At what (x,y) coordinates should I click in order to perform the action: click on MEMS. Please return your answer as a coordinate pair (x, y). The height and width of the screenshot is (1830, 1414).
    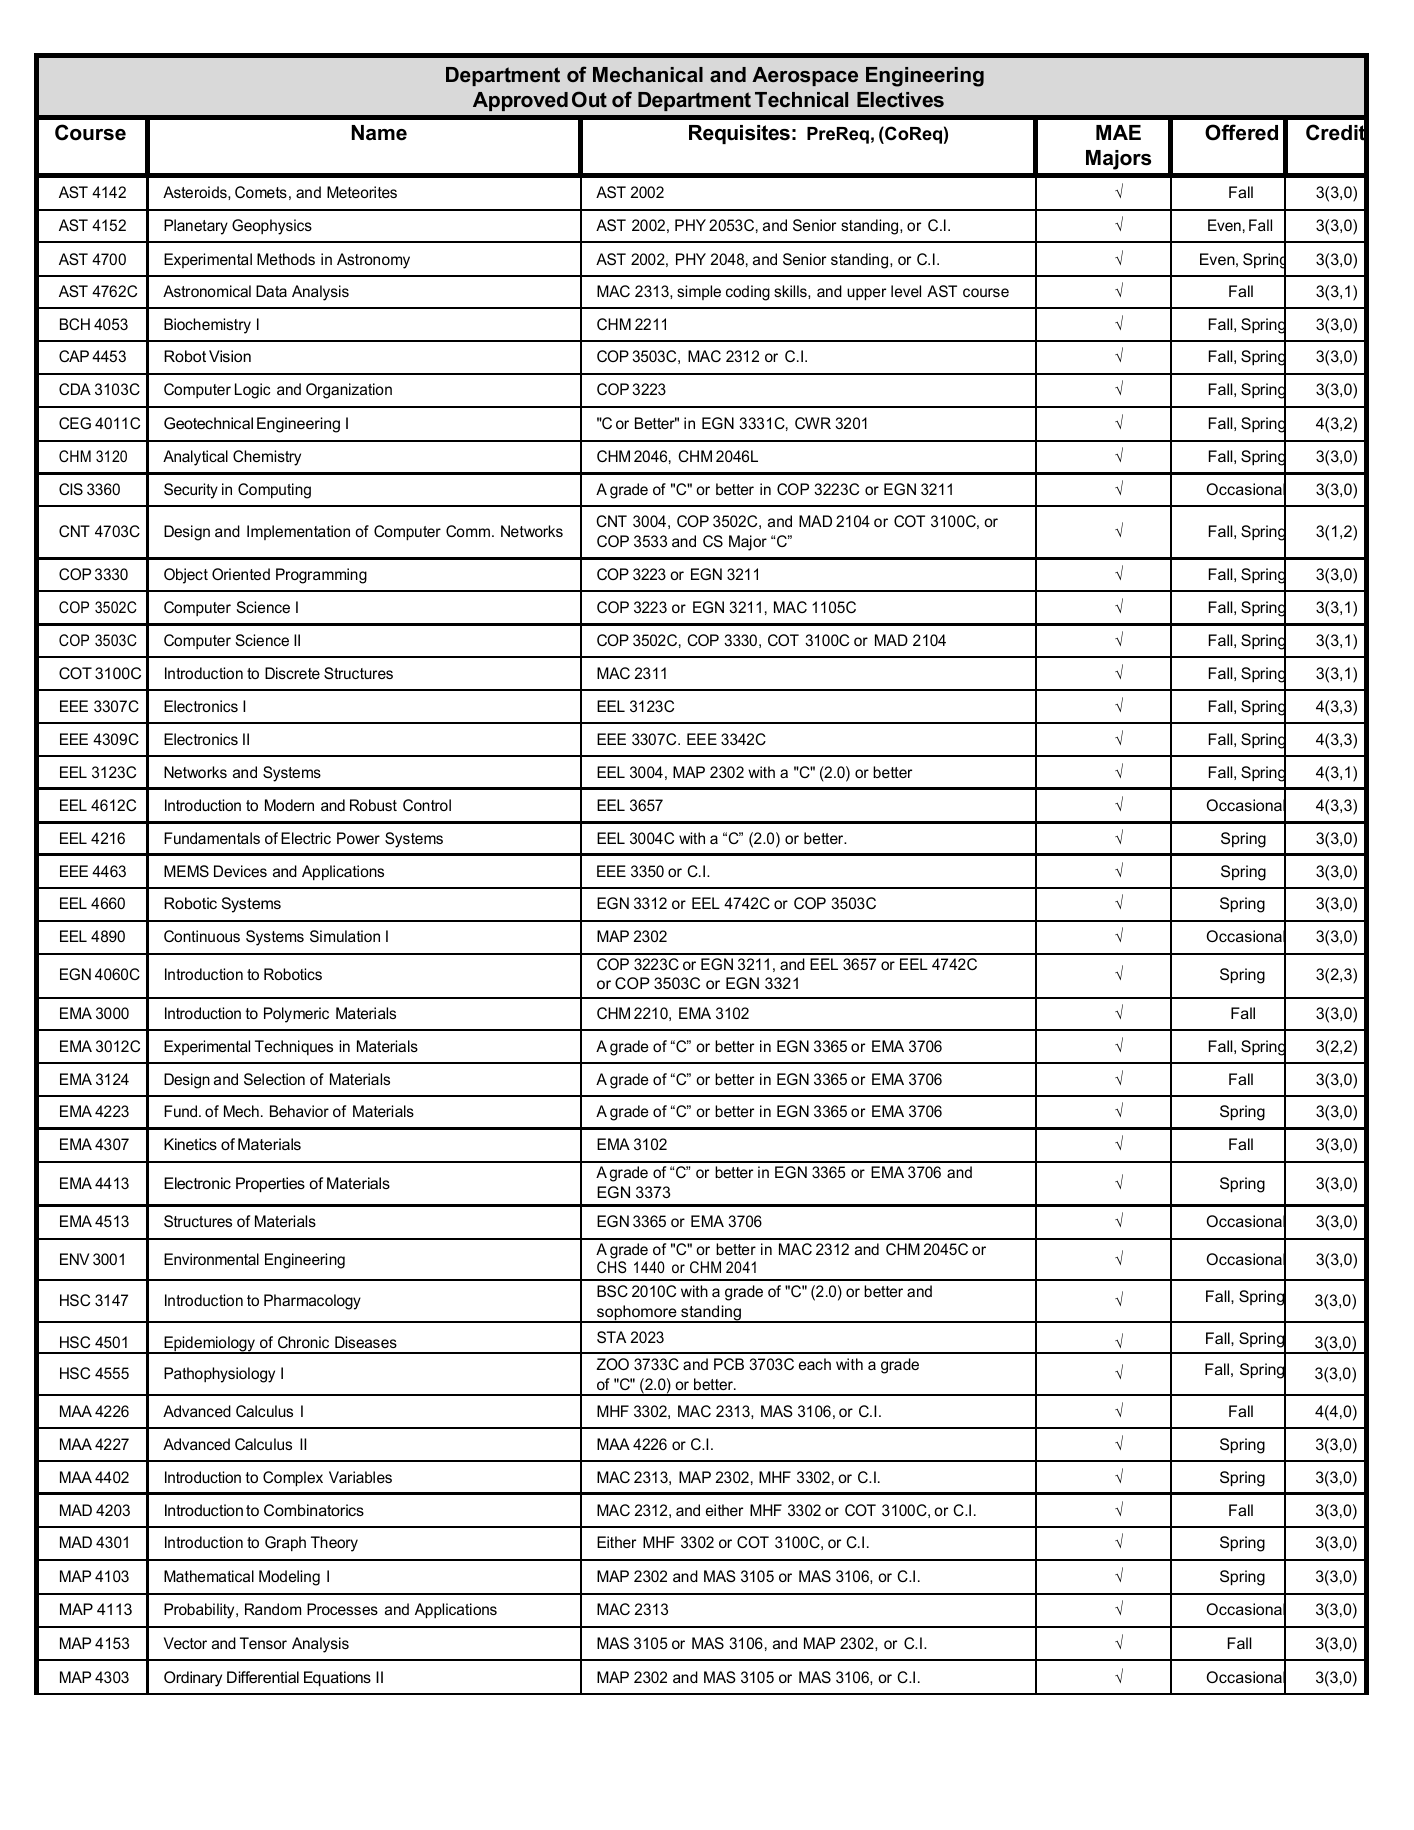
    Looking at the image, I should click on (186, 871).
